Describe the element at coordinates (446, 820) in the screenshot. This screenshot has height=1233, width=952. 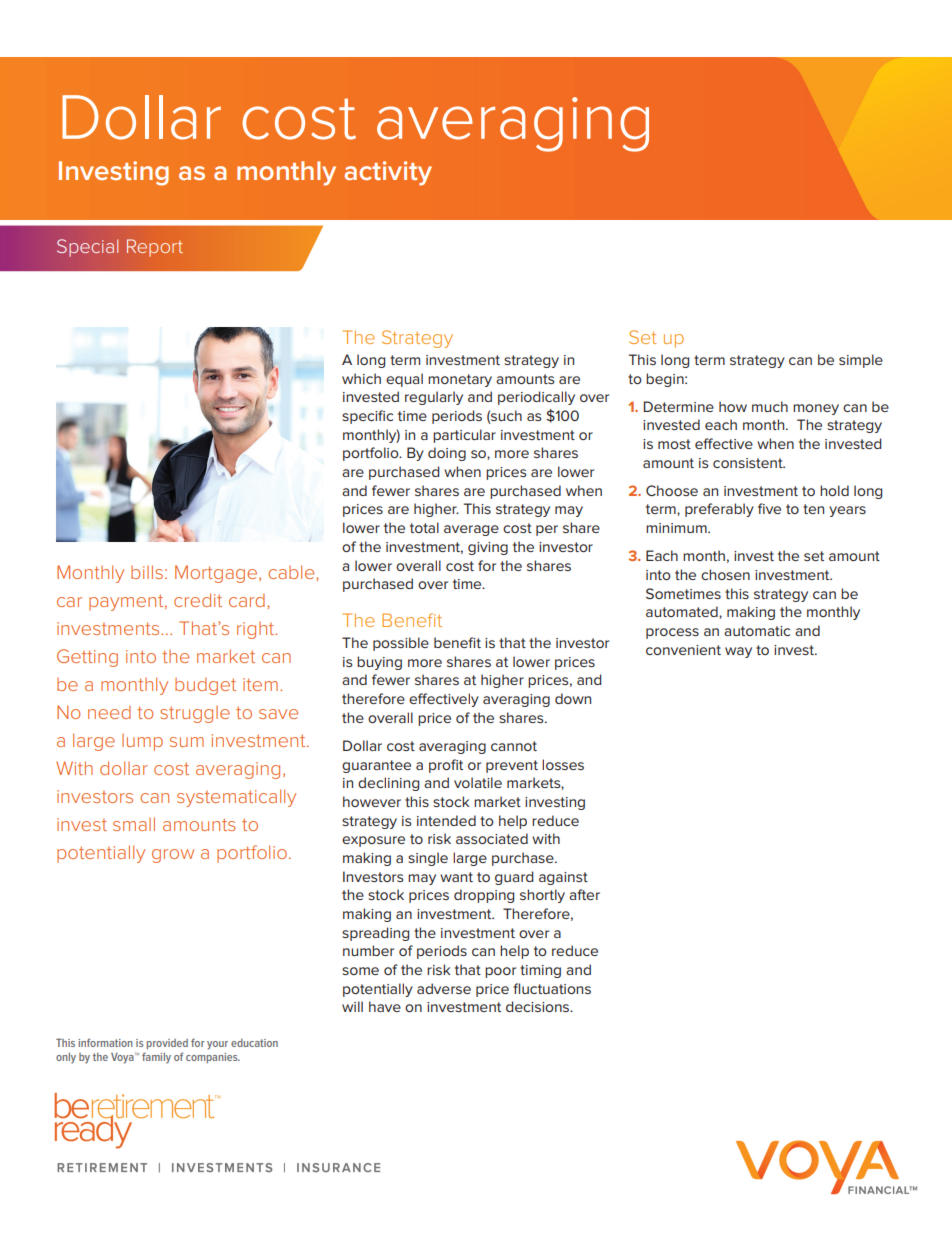
I see `intended` at that location.
